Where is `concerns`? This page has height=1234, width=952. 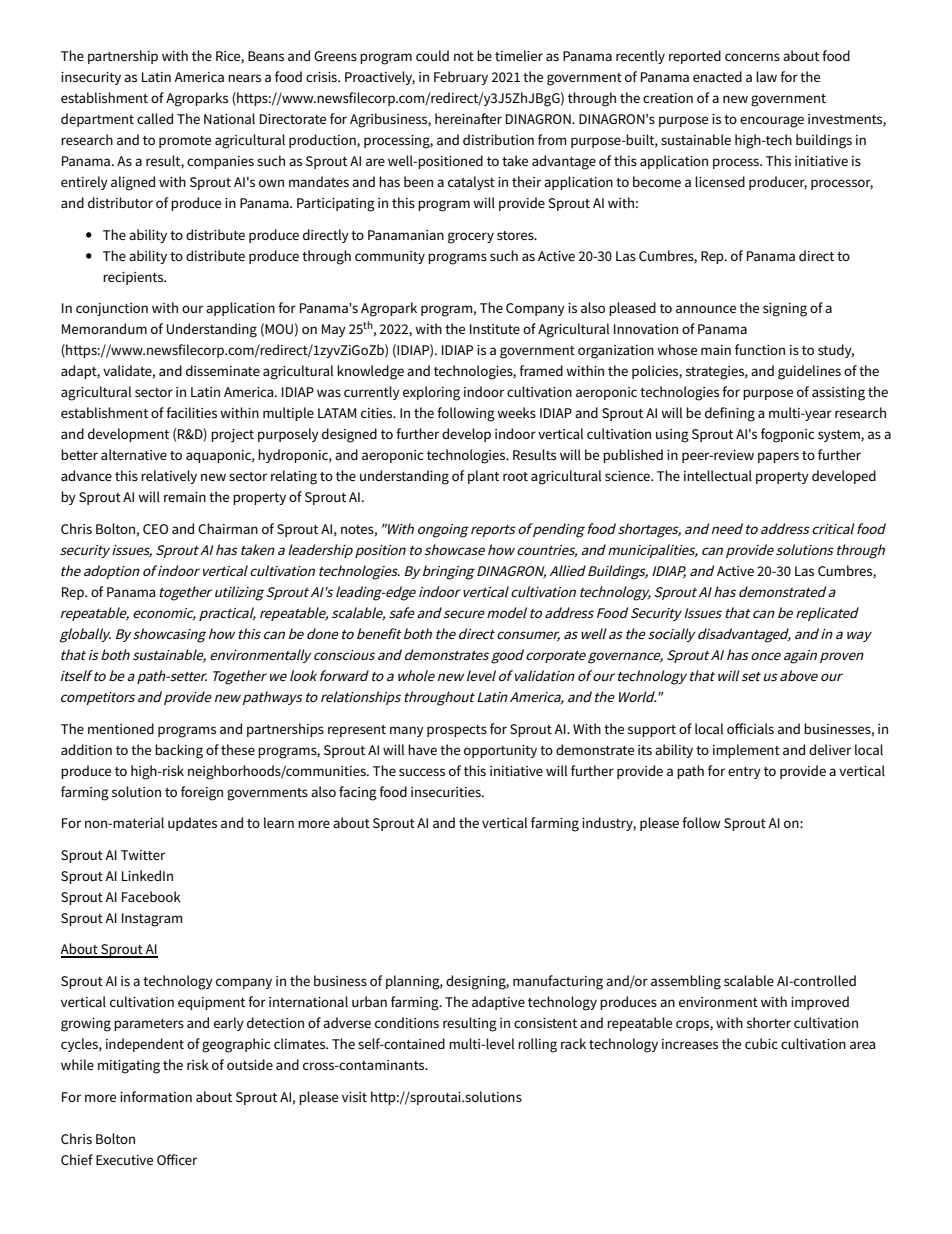
concerns is located at coordinates (752, 57).
